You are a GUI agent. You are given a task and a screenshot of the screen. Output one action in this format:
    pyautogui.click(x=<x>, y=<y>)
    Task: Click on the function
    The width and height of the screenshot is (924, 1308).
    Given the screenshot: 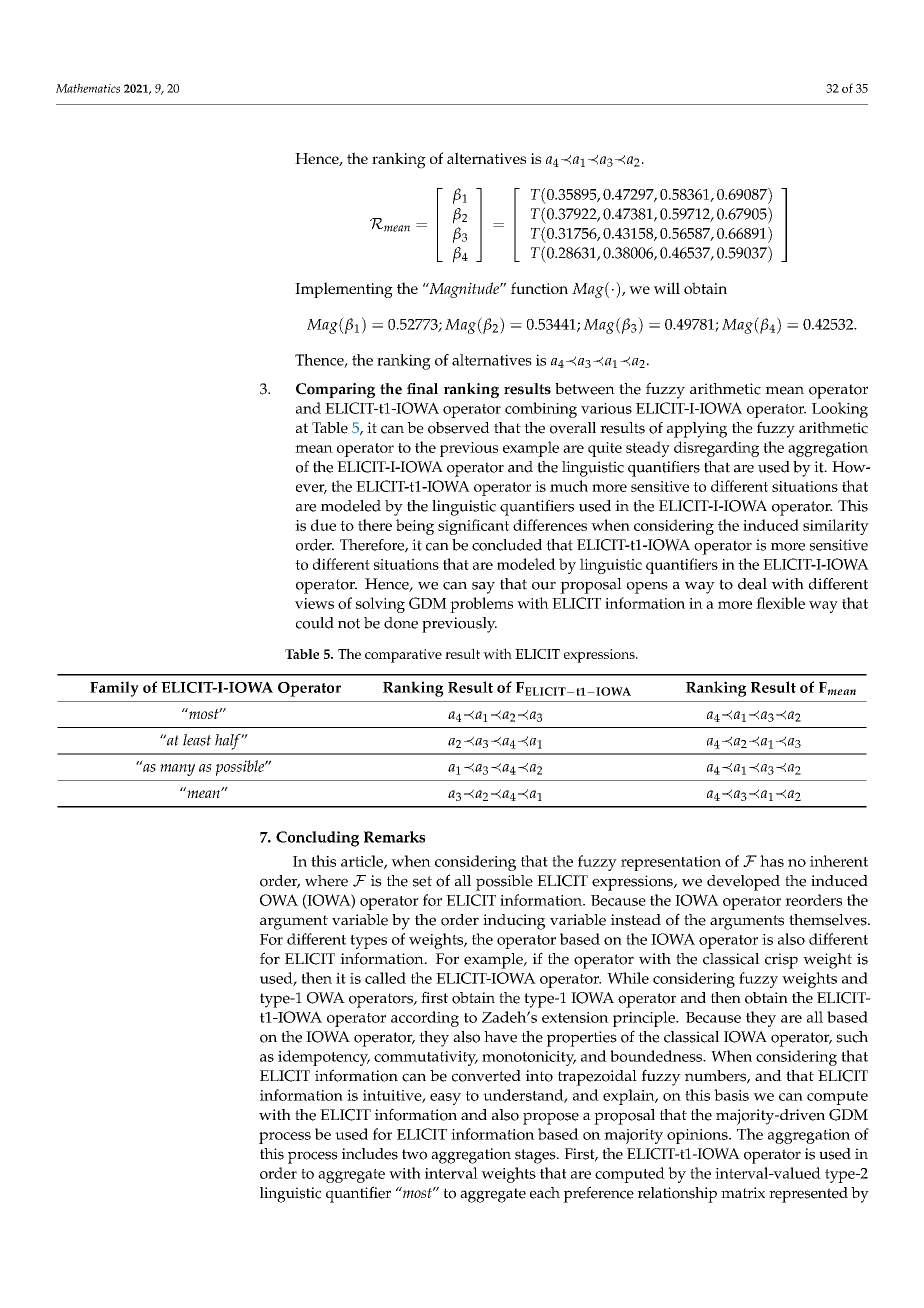 What is the action you would take?
    pyautogui.click(x=539, y=288)
